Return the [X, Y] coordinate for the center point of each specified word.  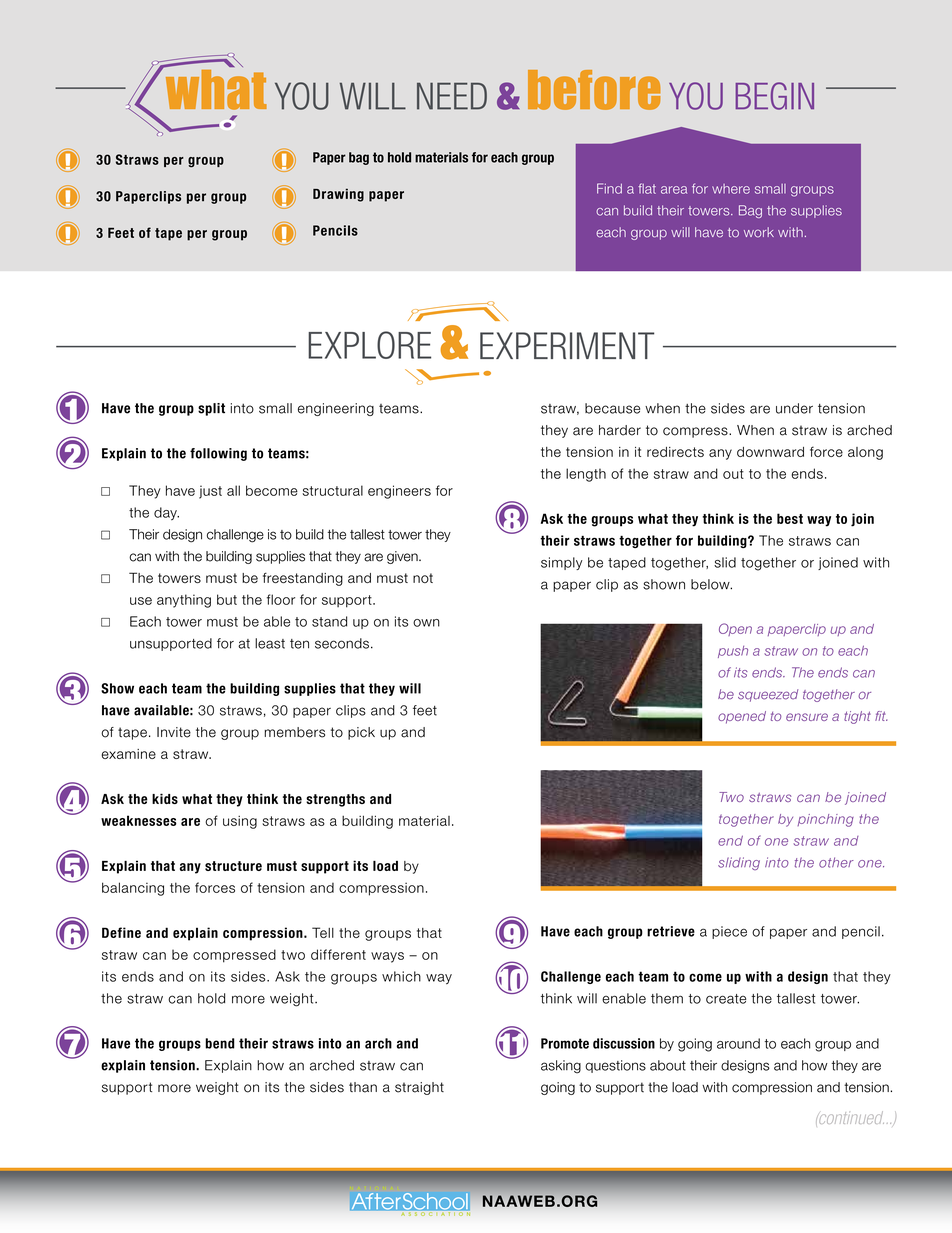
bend [220, 1043]
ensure [807, 717]
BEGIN [775, 96]
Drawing [338, 195]
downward [770, 452]
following [218, 454]
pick [361, 733]
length [586, 475]
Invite [174, 732]
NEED [452, 96]
